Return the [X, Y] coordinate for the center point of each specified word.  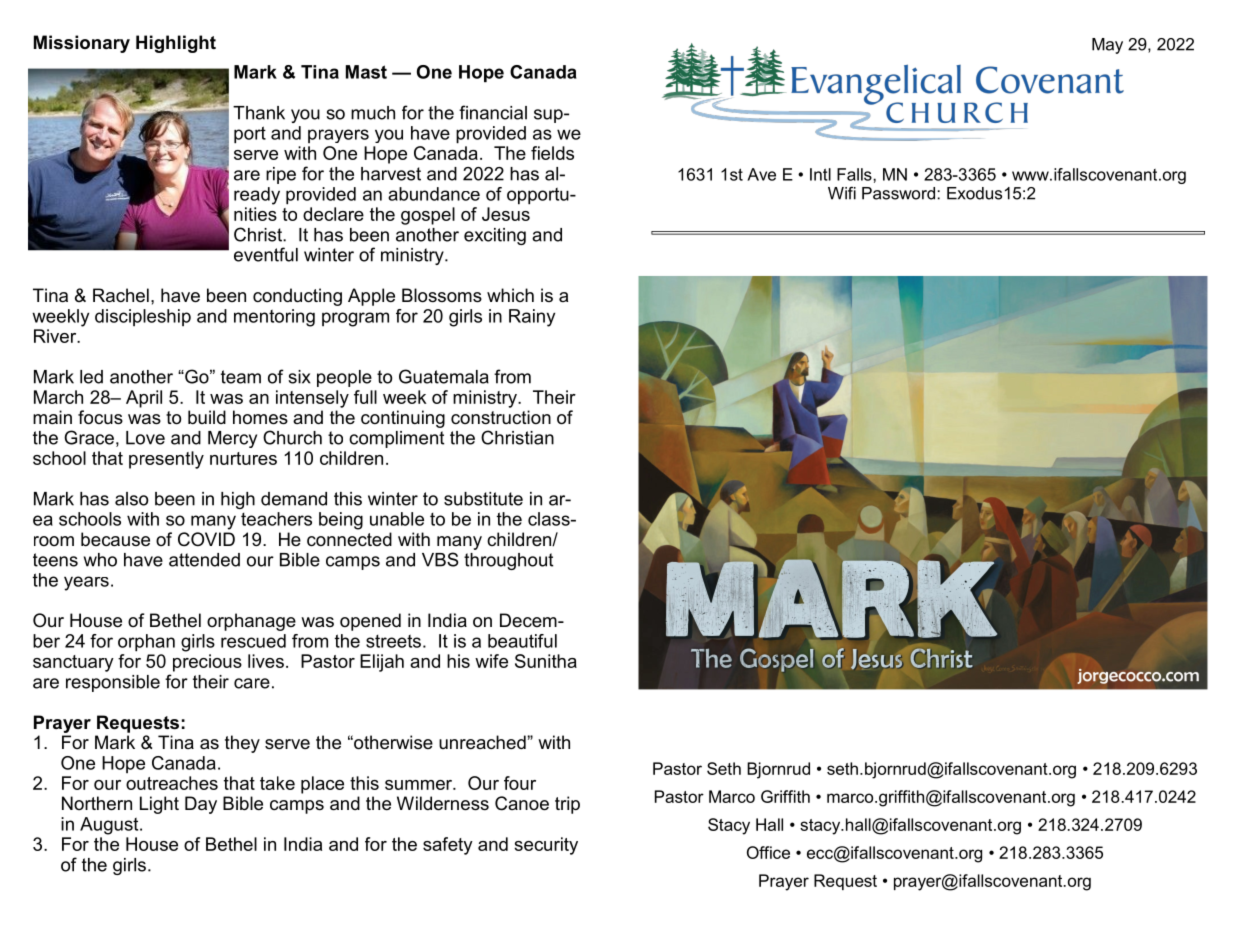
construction [501, 417]
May [1107, 46]
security [546, 846]
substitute [483, 499]
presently [166, 460]
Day [201, 805]
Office [768, 852]
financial [493, 112]
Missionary [82, 44]
